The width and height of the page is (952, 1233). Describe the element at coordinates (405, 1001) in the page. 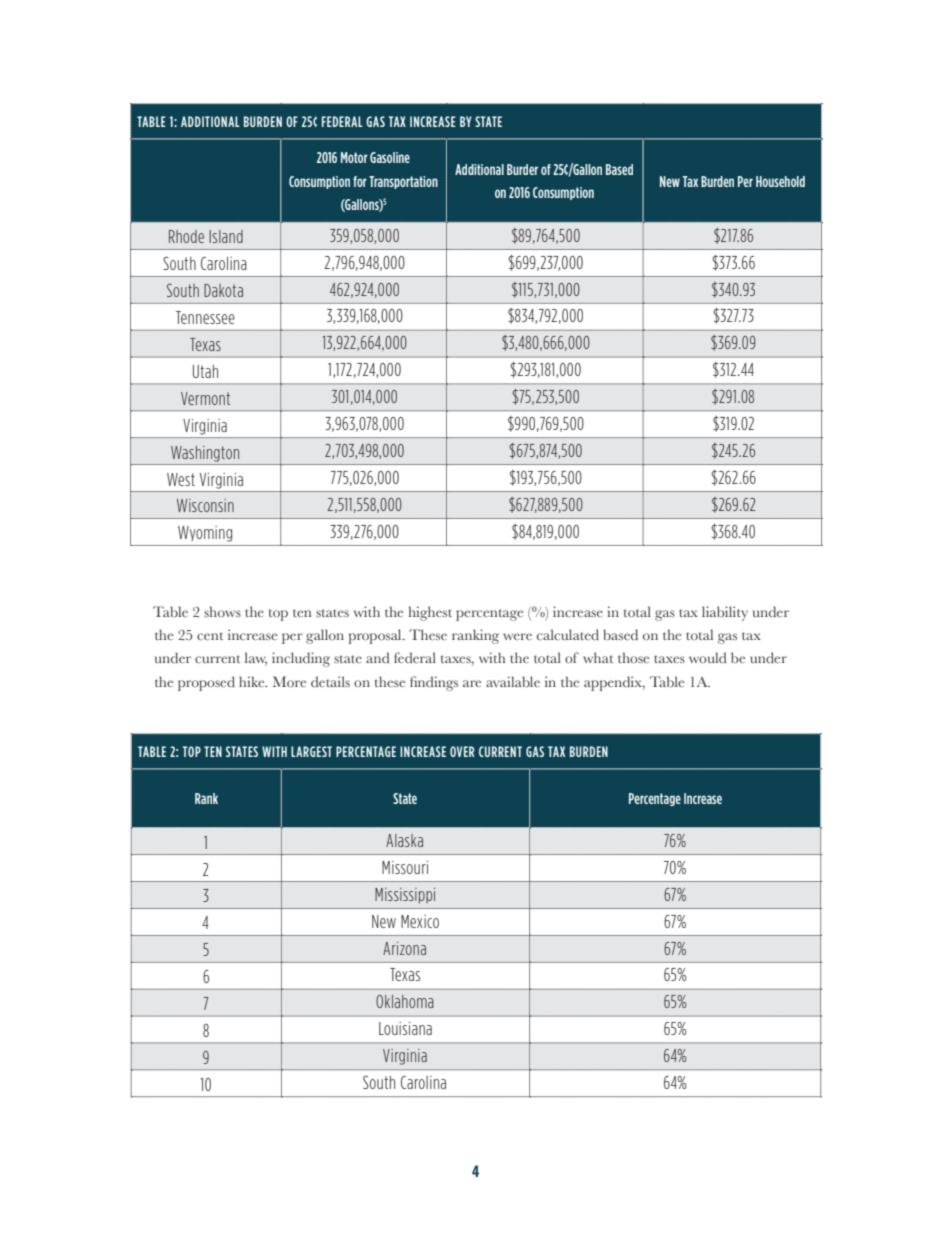

I see `Oklahoma` at that location.
